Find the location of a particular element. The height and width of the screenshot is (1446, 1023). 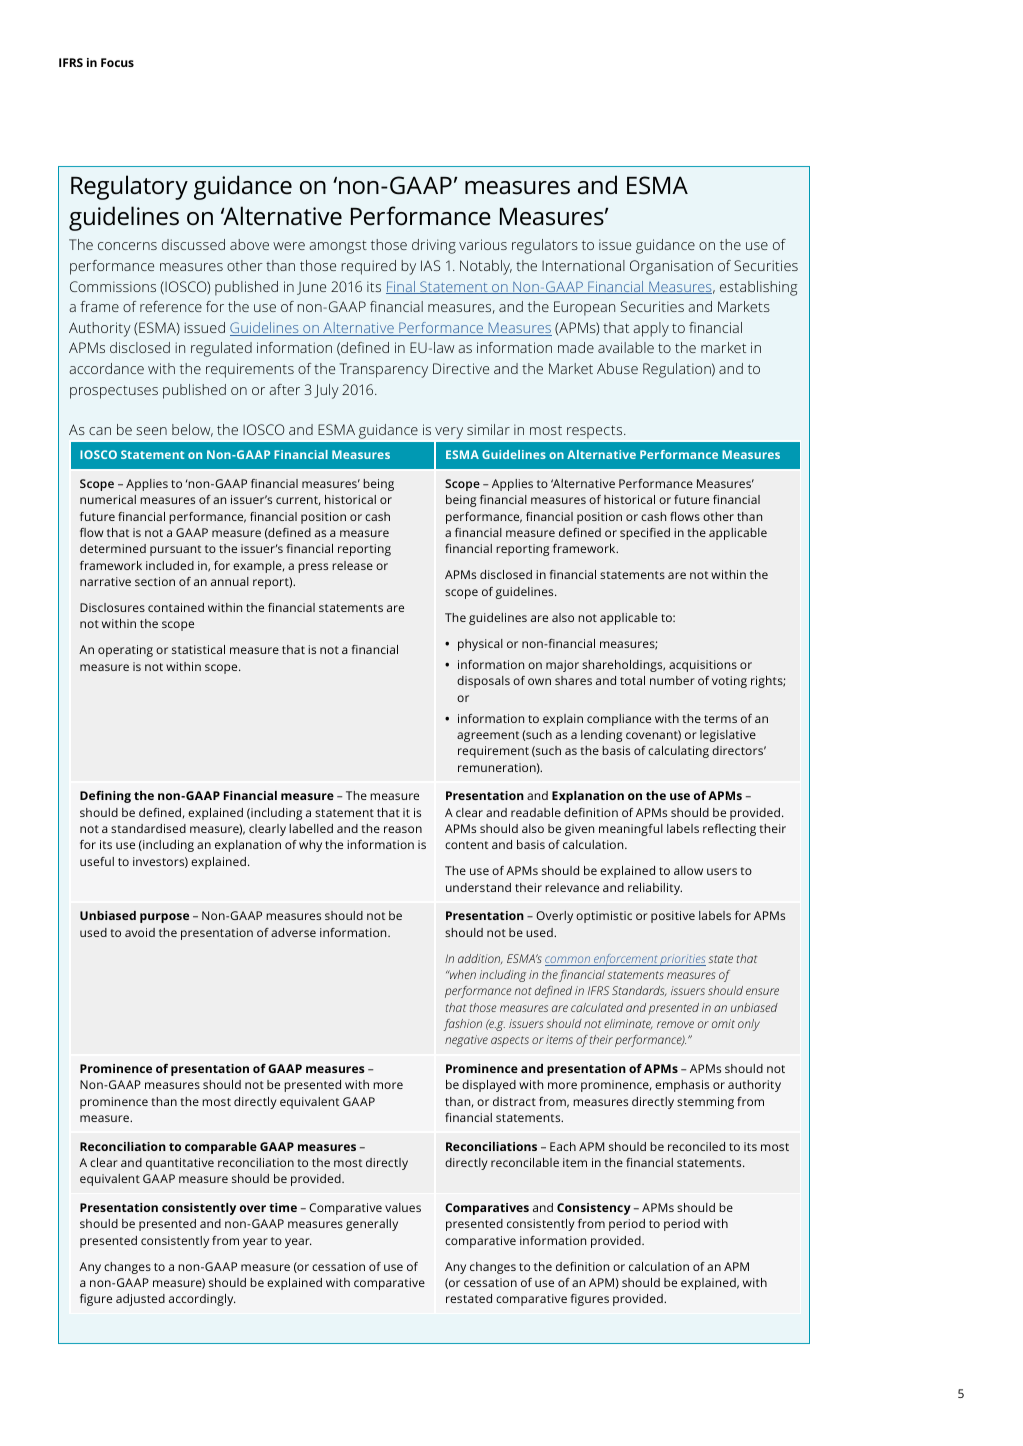

Directive is located at coordinates (461, 368).
